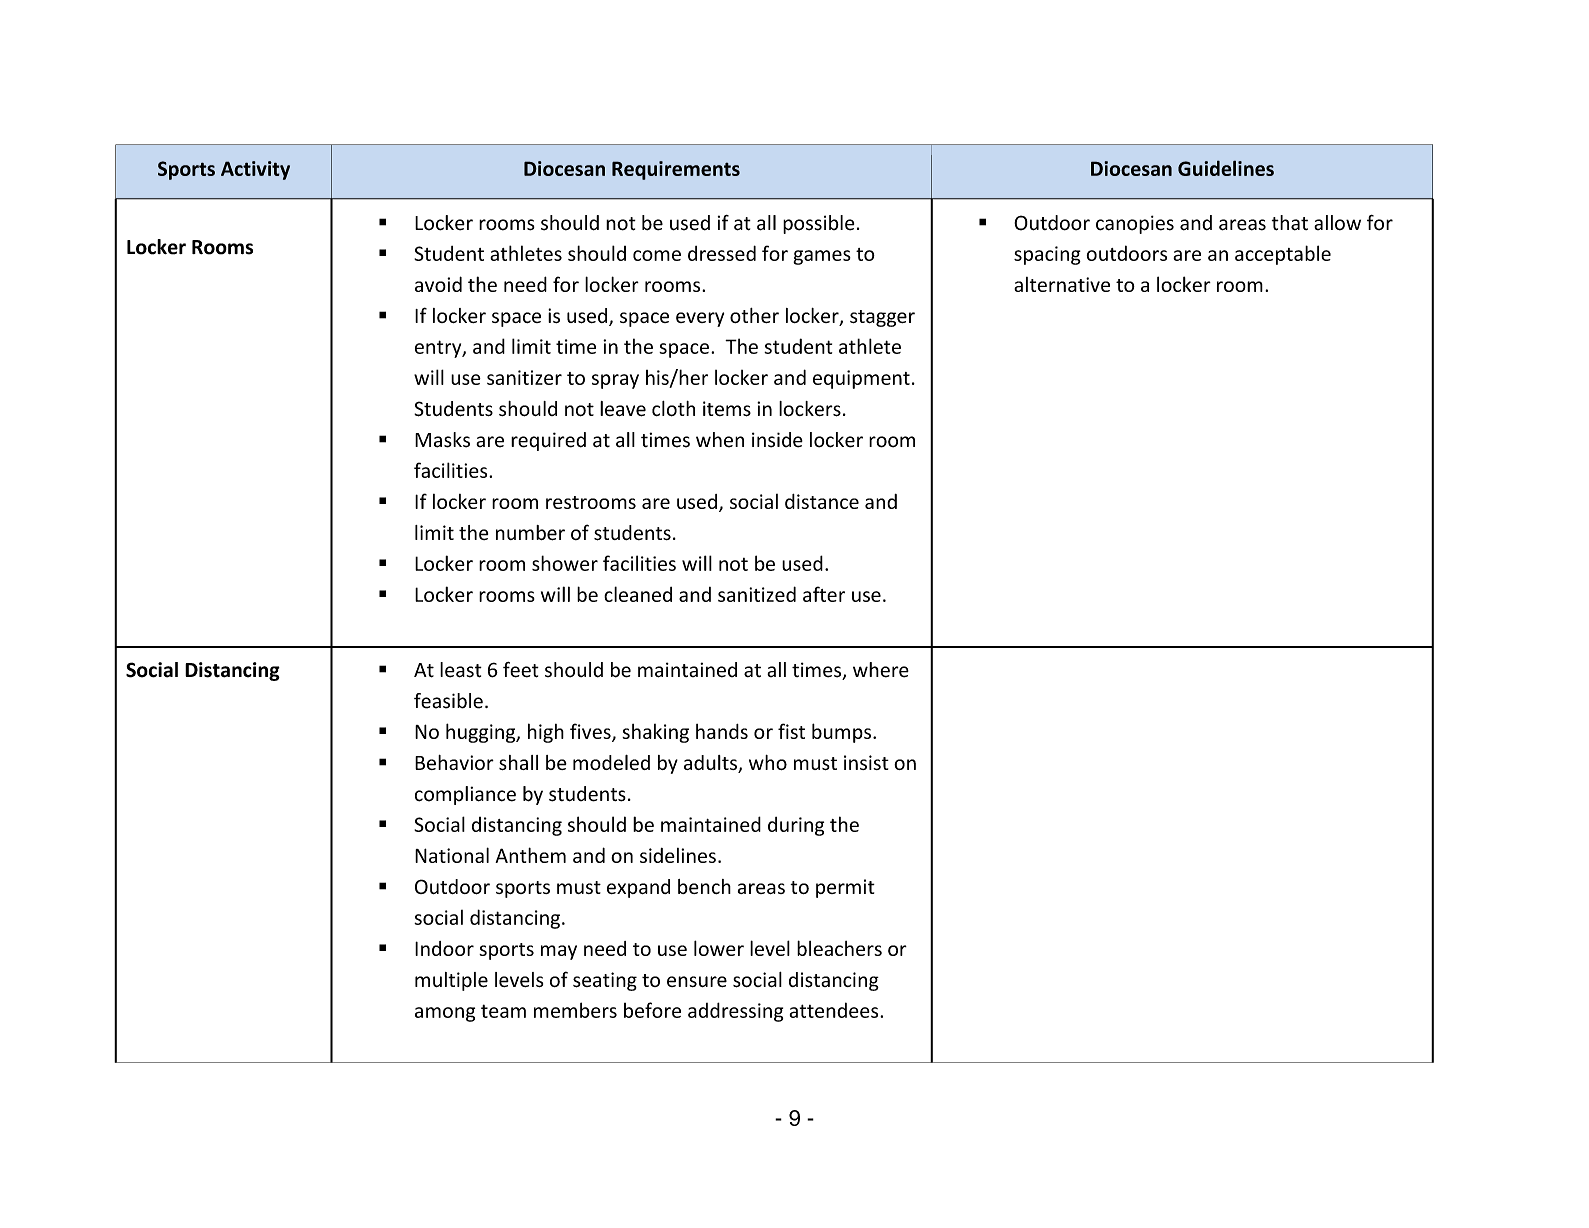 Image resolution: width=1589 pixels, height=1228 pixels. I want to click on possible, so click(818, 224).
